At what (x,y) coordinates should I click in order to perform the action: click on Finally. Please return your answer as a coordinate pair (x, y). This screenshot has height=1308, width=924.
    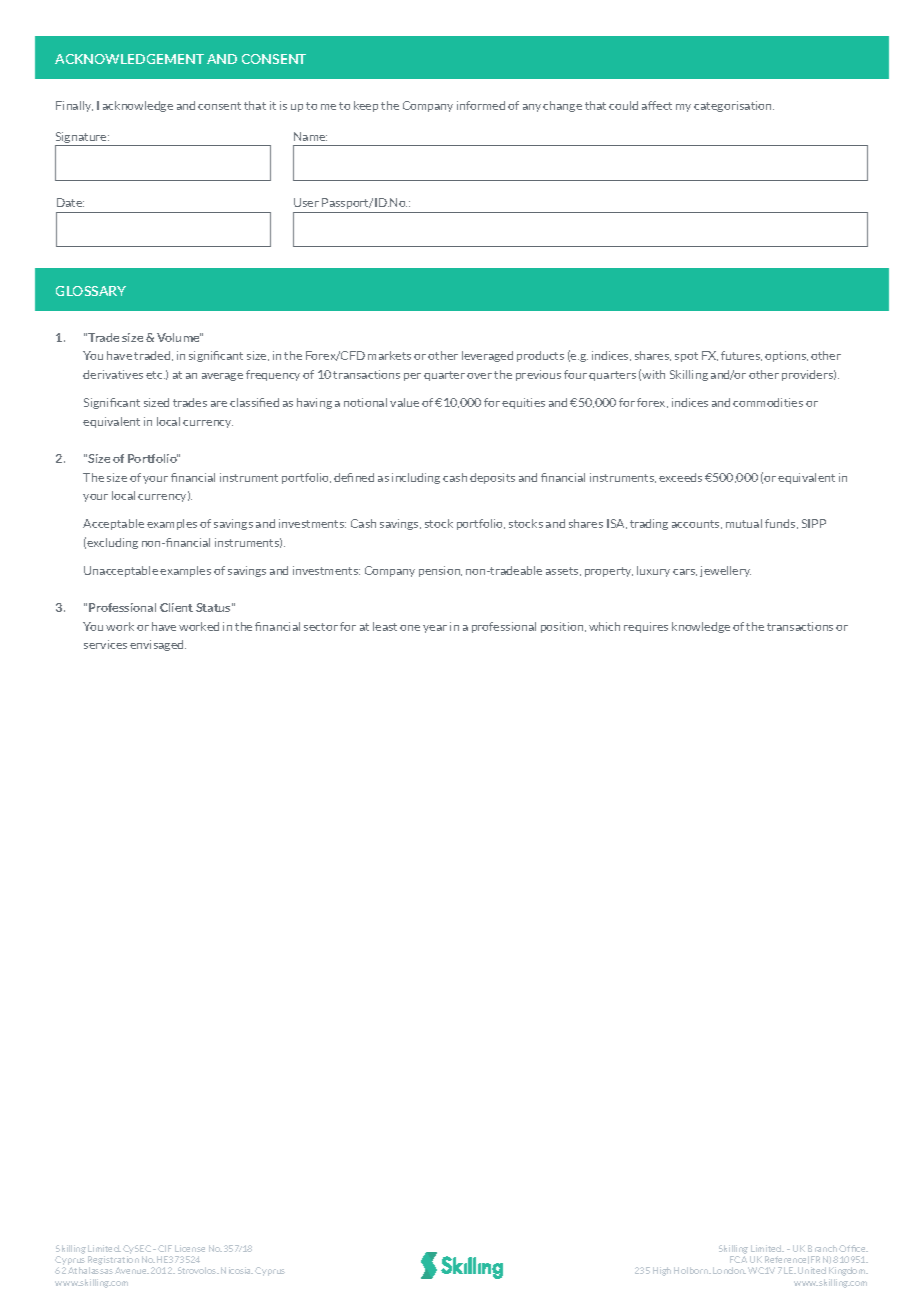
    Looking at the image, I should click on (74, 106).
